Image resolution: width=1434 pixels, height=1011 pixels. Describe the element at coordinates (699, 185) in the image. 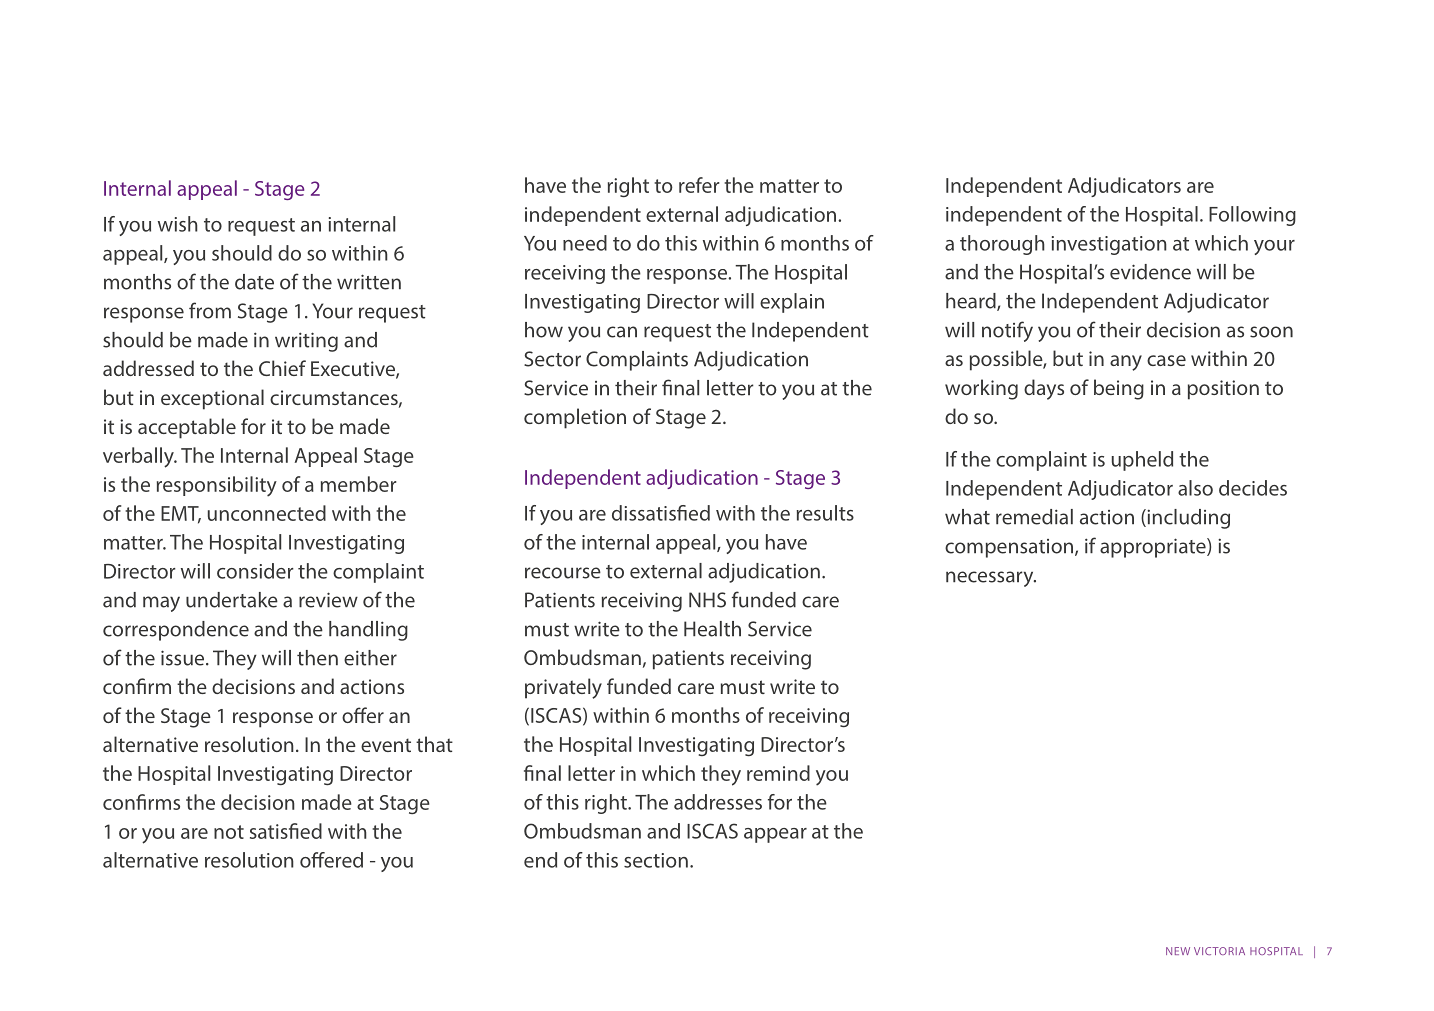

I see `refer` at that location.
